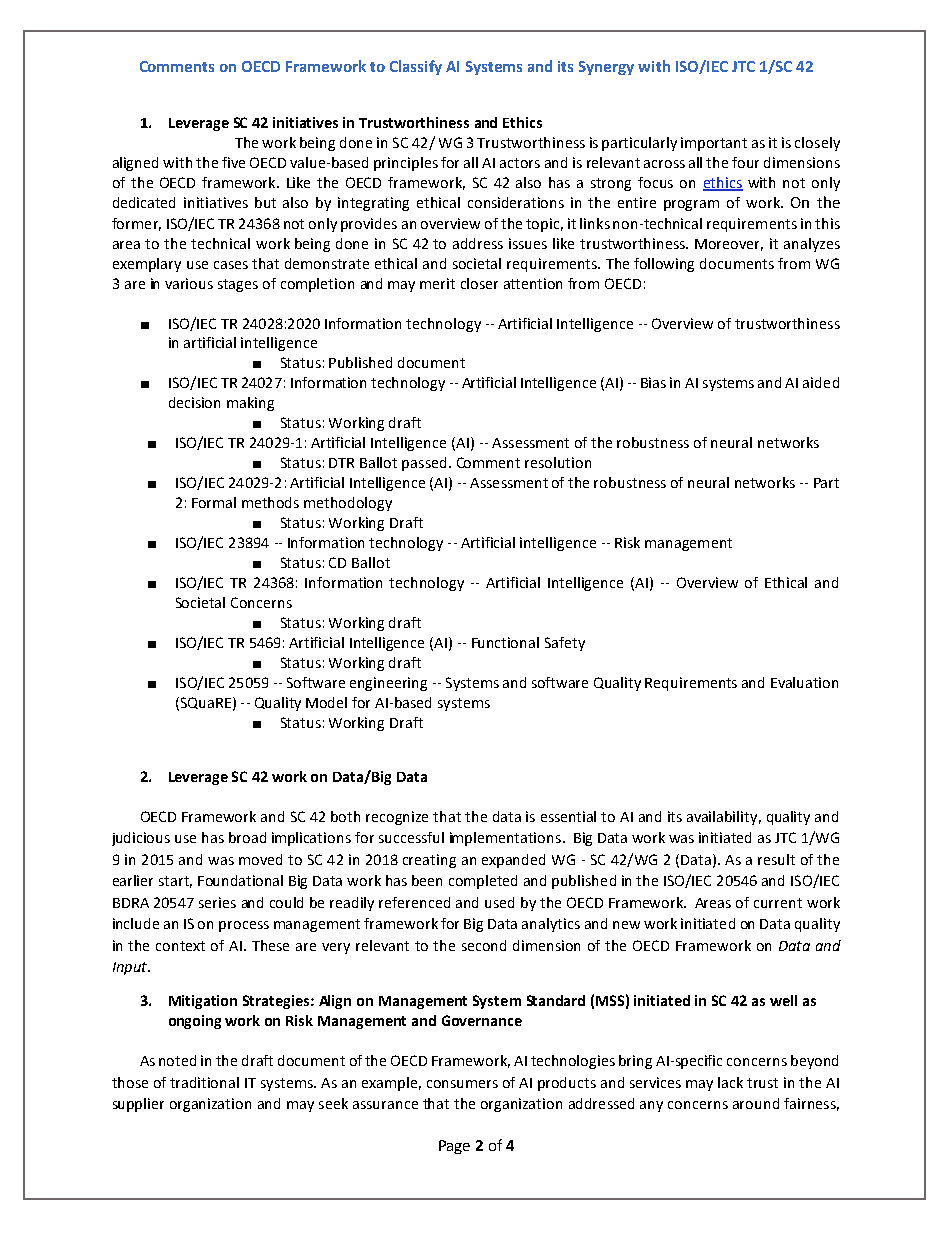  What do you see at coordinates (756, 1103) in the screenshot?
I see `around` at bounding box center [756, 1103].
